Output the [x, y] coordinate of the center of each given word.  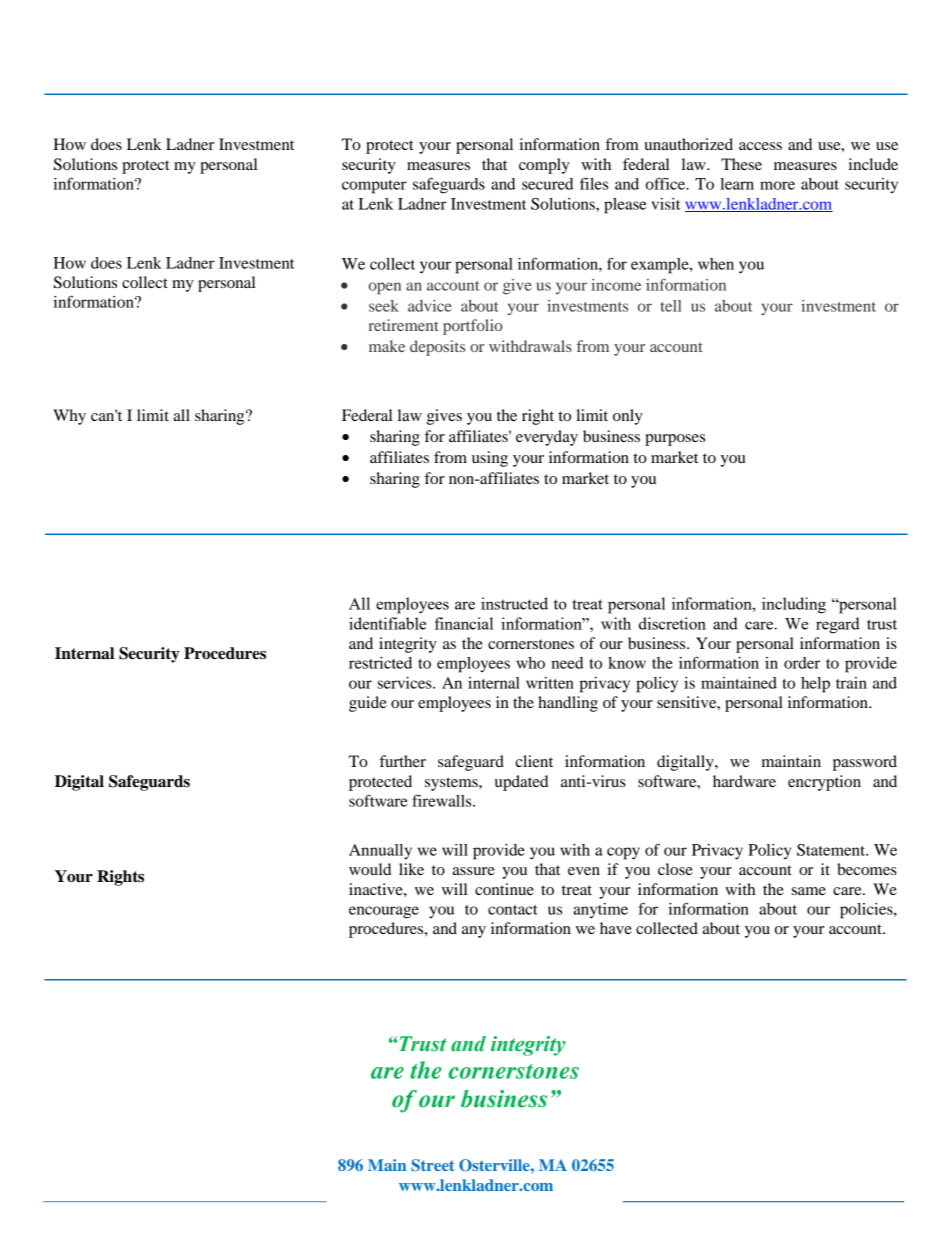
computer [374, 187]
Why [69, 417]
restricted [380, 663]
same [809, 891]
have [616, 928]
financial [464, 623]
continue [504, 889]
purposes [675, 440]
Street [432, 1165]
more [777, 185]
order [802, 663]
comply [544, 166]
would [370, 869]
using [490, 459]
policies [867, 911]
